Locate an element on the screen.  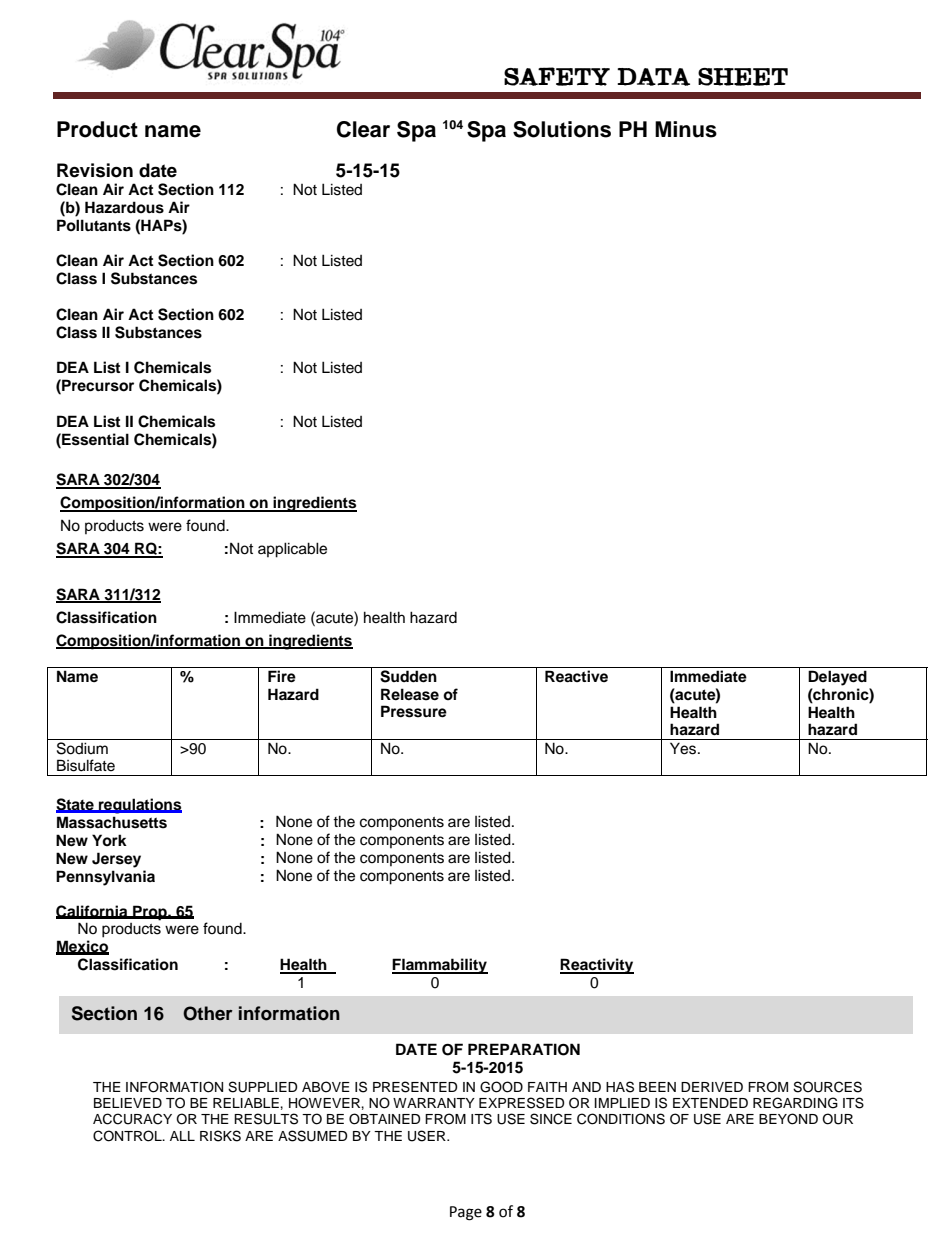
Pressure is located at coordinates (414, 711).
